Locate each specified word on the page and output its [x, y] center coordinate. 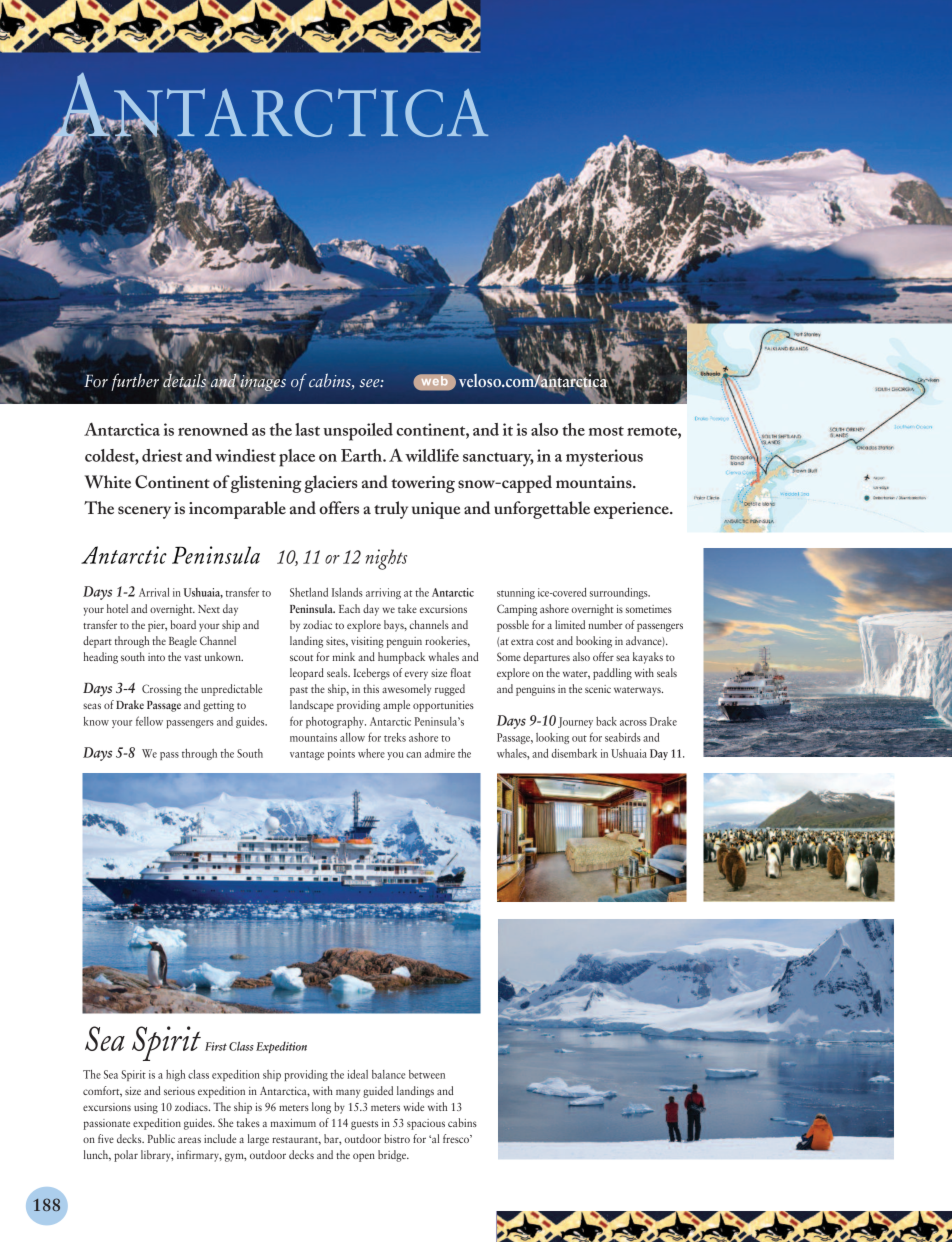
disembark [574, 753]
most [606, 431]
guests [364, 1125]
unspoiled [358, 432]
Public [161, 1138]
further [135, 382]
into [156, 657]
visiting [367, 642]
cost [545, 642]
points [341, 754]
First [216, 1046]
